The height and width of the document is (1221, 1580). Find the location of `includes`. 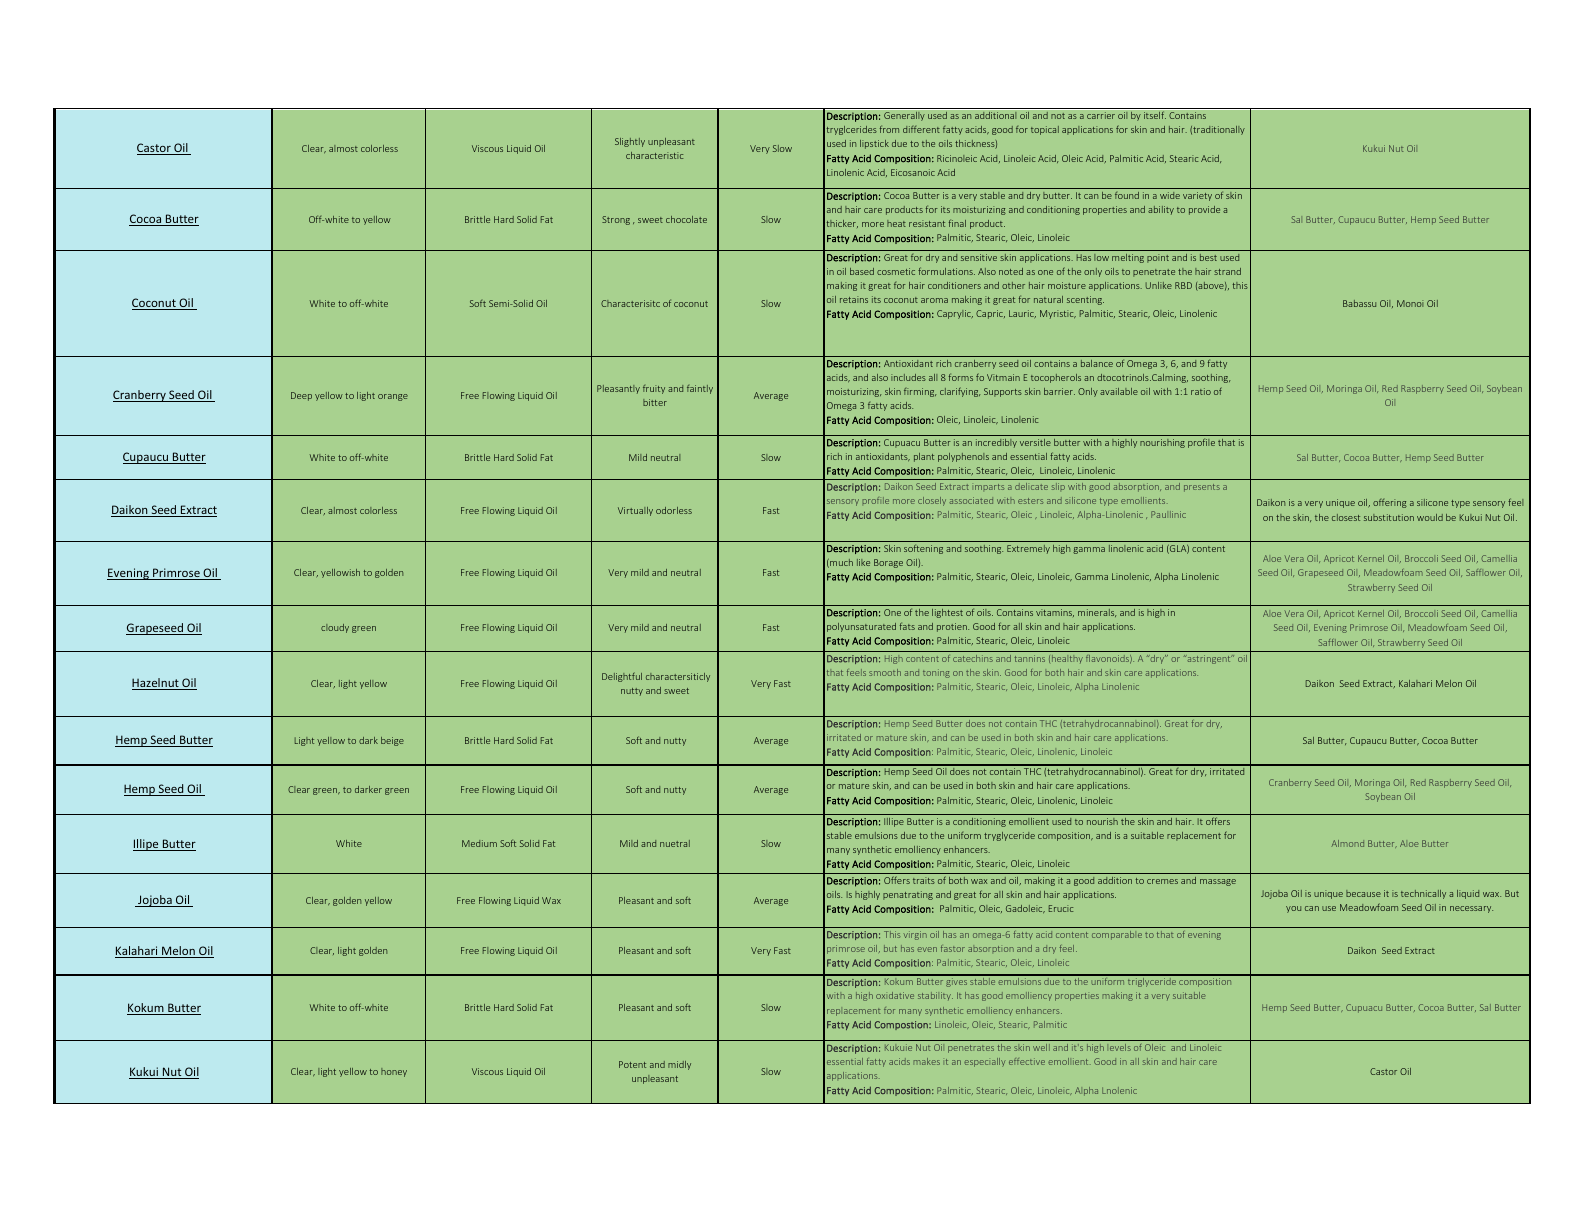

includes is located at coordinates (908, 377).
